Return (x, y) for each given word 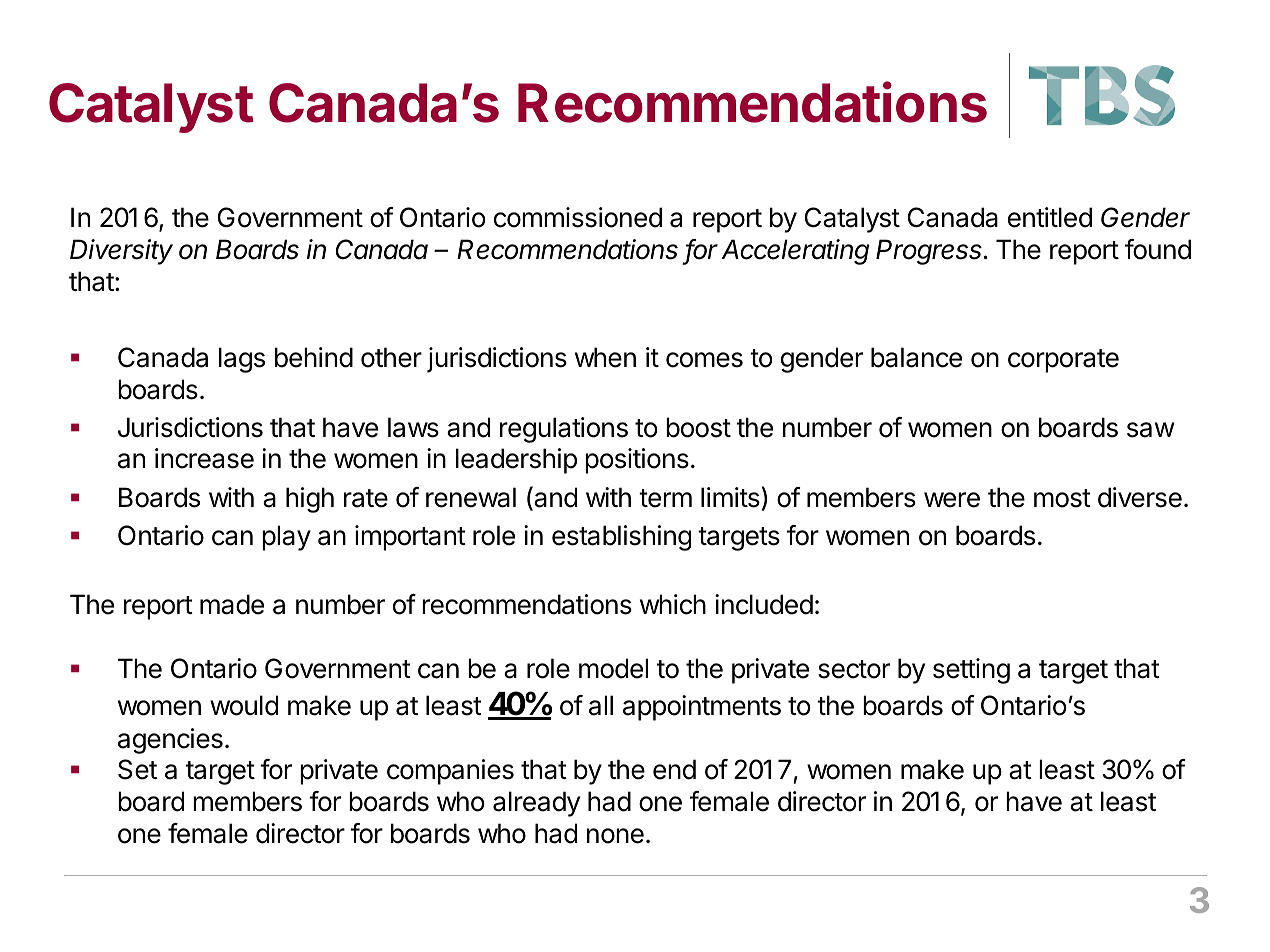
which (673, 604)
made (232, 604)
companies (450, 772)
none (615, 836)
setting (971, 671)
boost (698, 427)
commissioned (578, 217)
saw (1151, 430)
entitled (1050, 217)
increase (204, 458)
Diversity (121, 252)
